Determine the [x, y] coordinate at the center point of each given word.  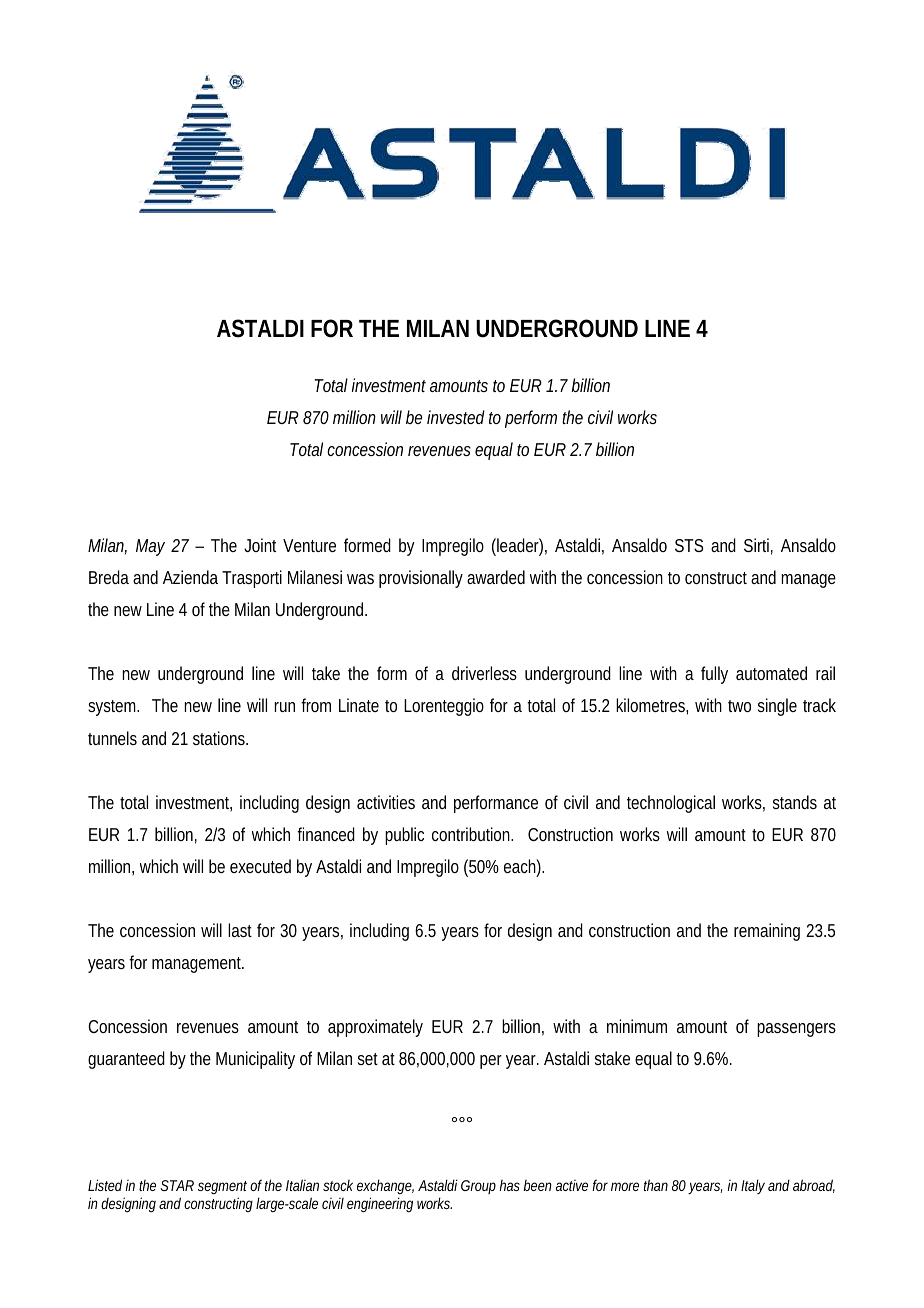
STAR [177, 1185]
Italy [753, 1186]
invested [456, 417]
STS [689, 545]
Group [478, 1187]
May [150, 547]
